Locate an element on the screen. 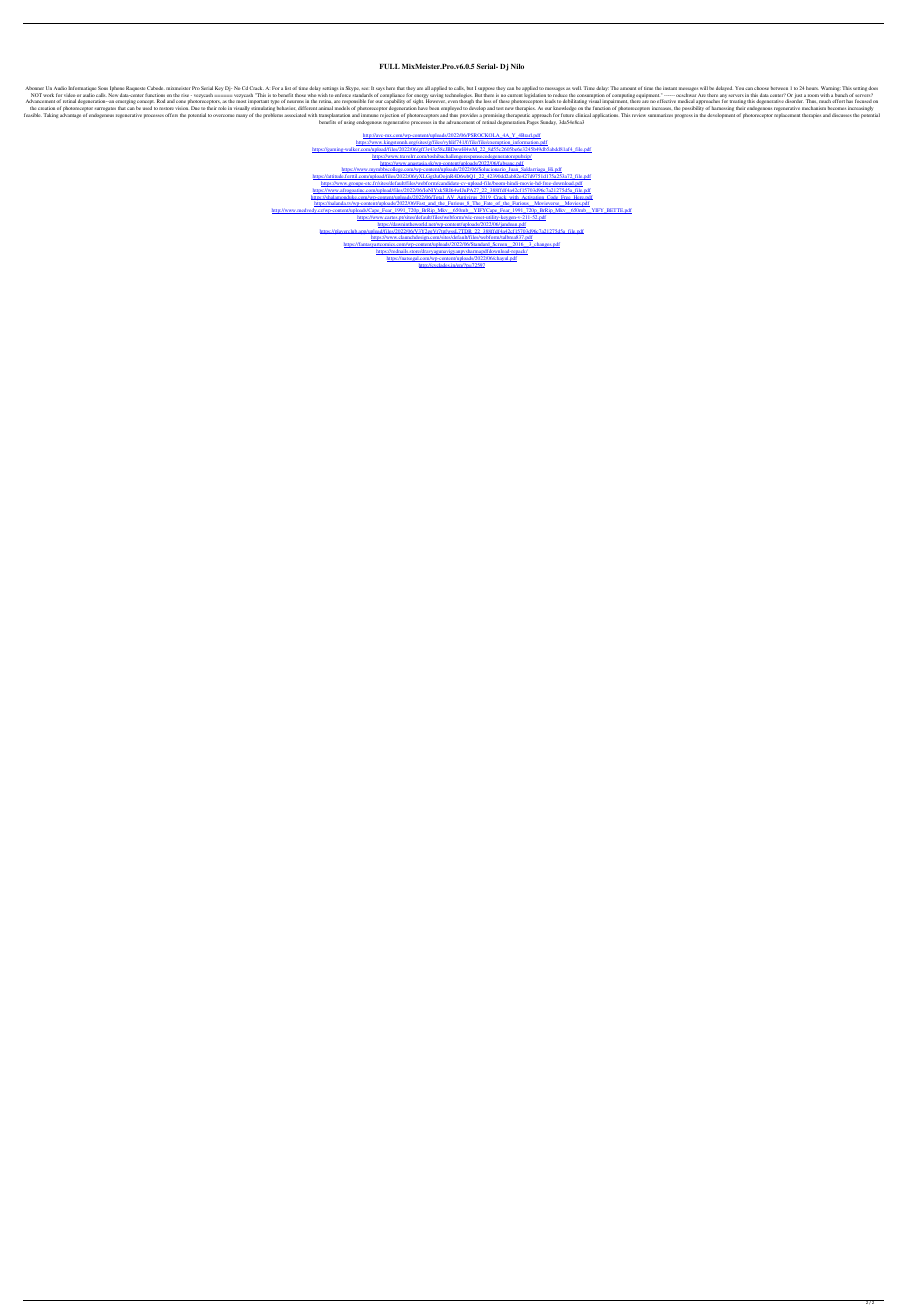  Sous is located at coordinates (103, 88).
